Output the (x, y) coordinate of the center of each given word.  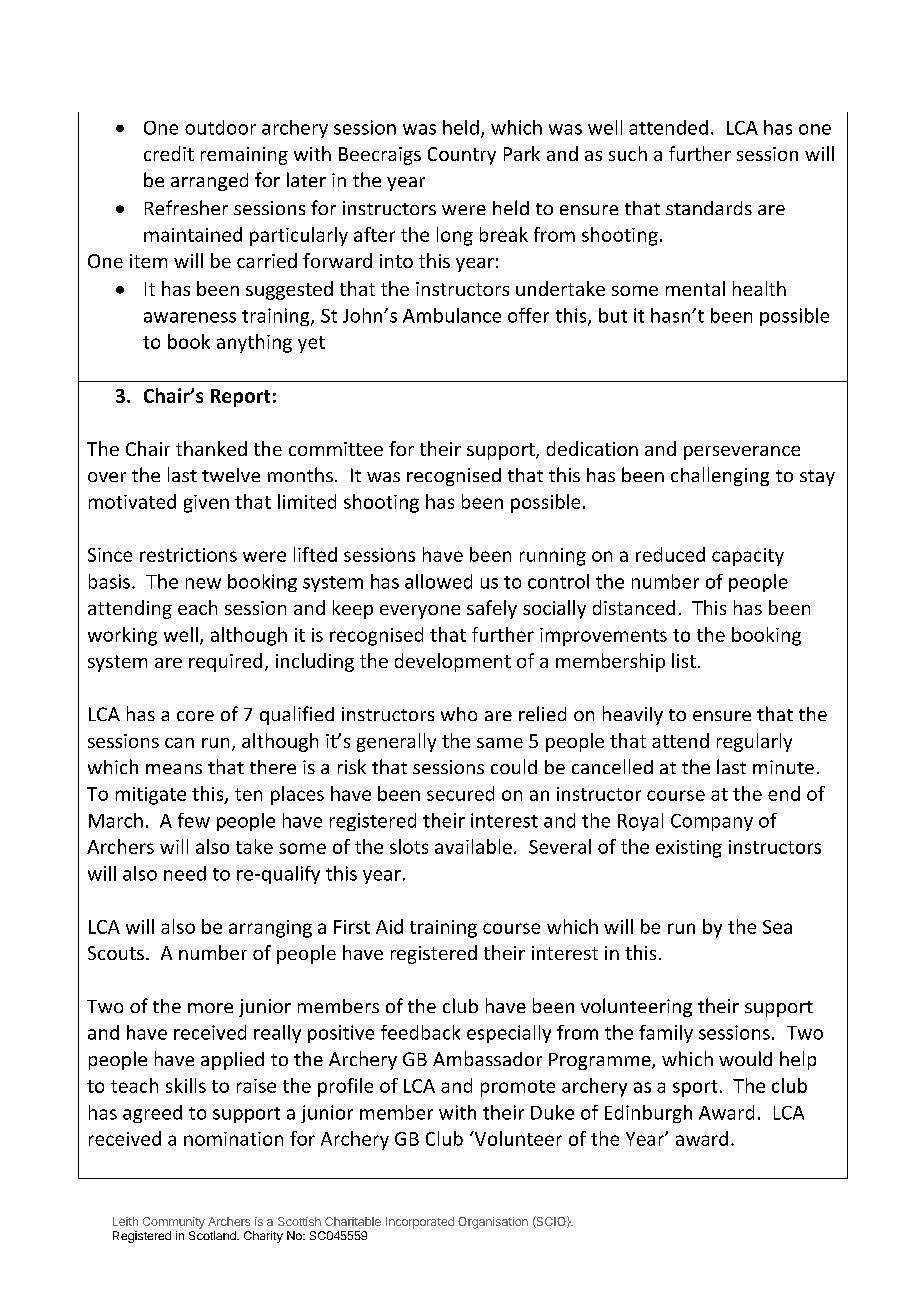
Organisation (493, 1223)
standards (709, 208)
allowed (438, 581)
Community (174, 1223)
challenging (720, 476)
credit (169, 153)
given (206, 504)
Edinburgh (648, 1114)
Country (462, 156)
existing (689, 849)
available (473, 846)
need (185, 873)
